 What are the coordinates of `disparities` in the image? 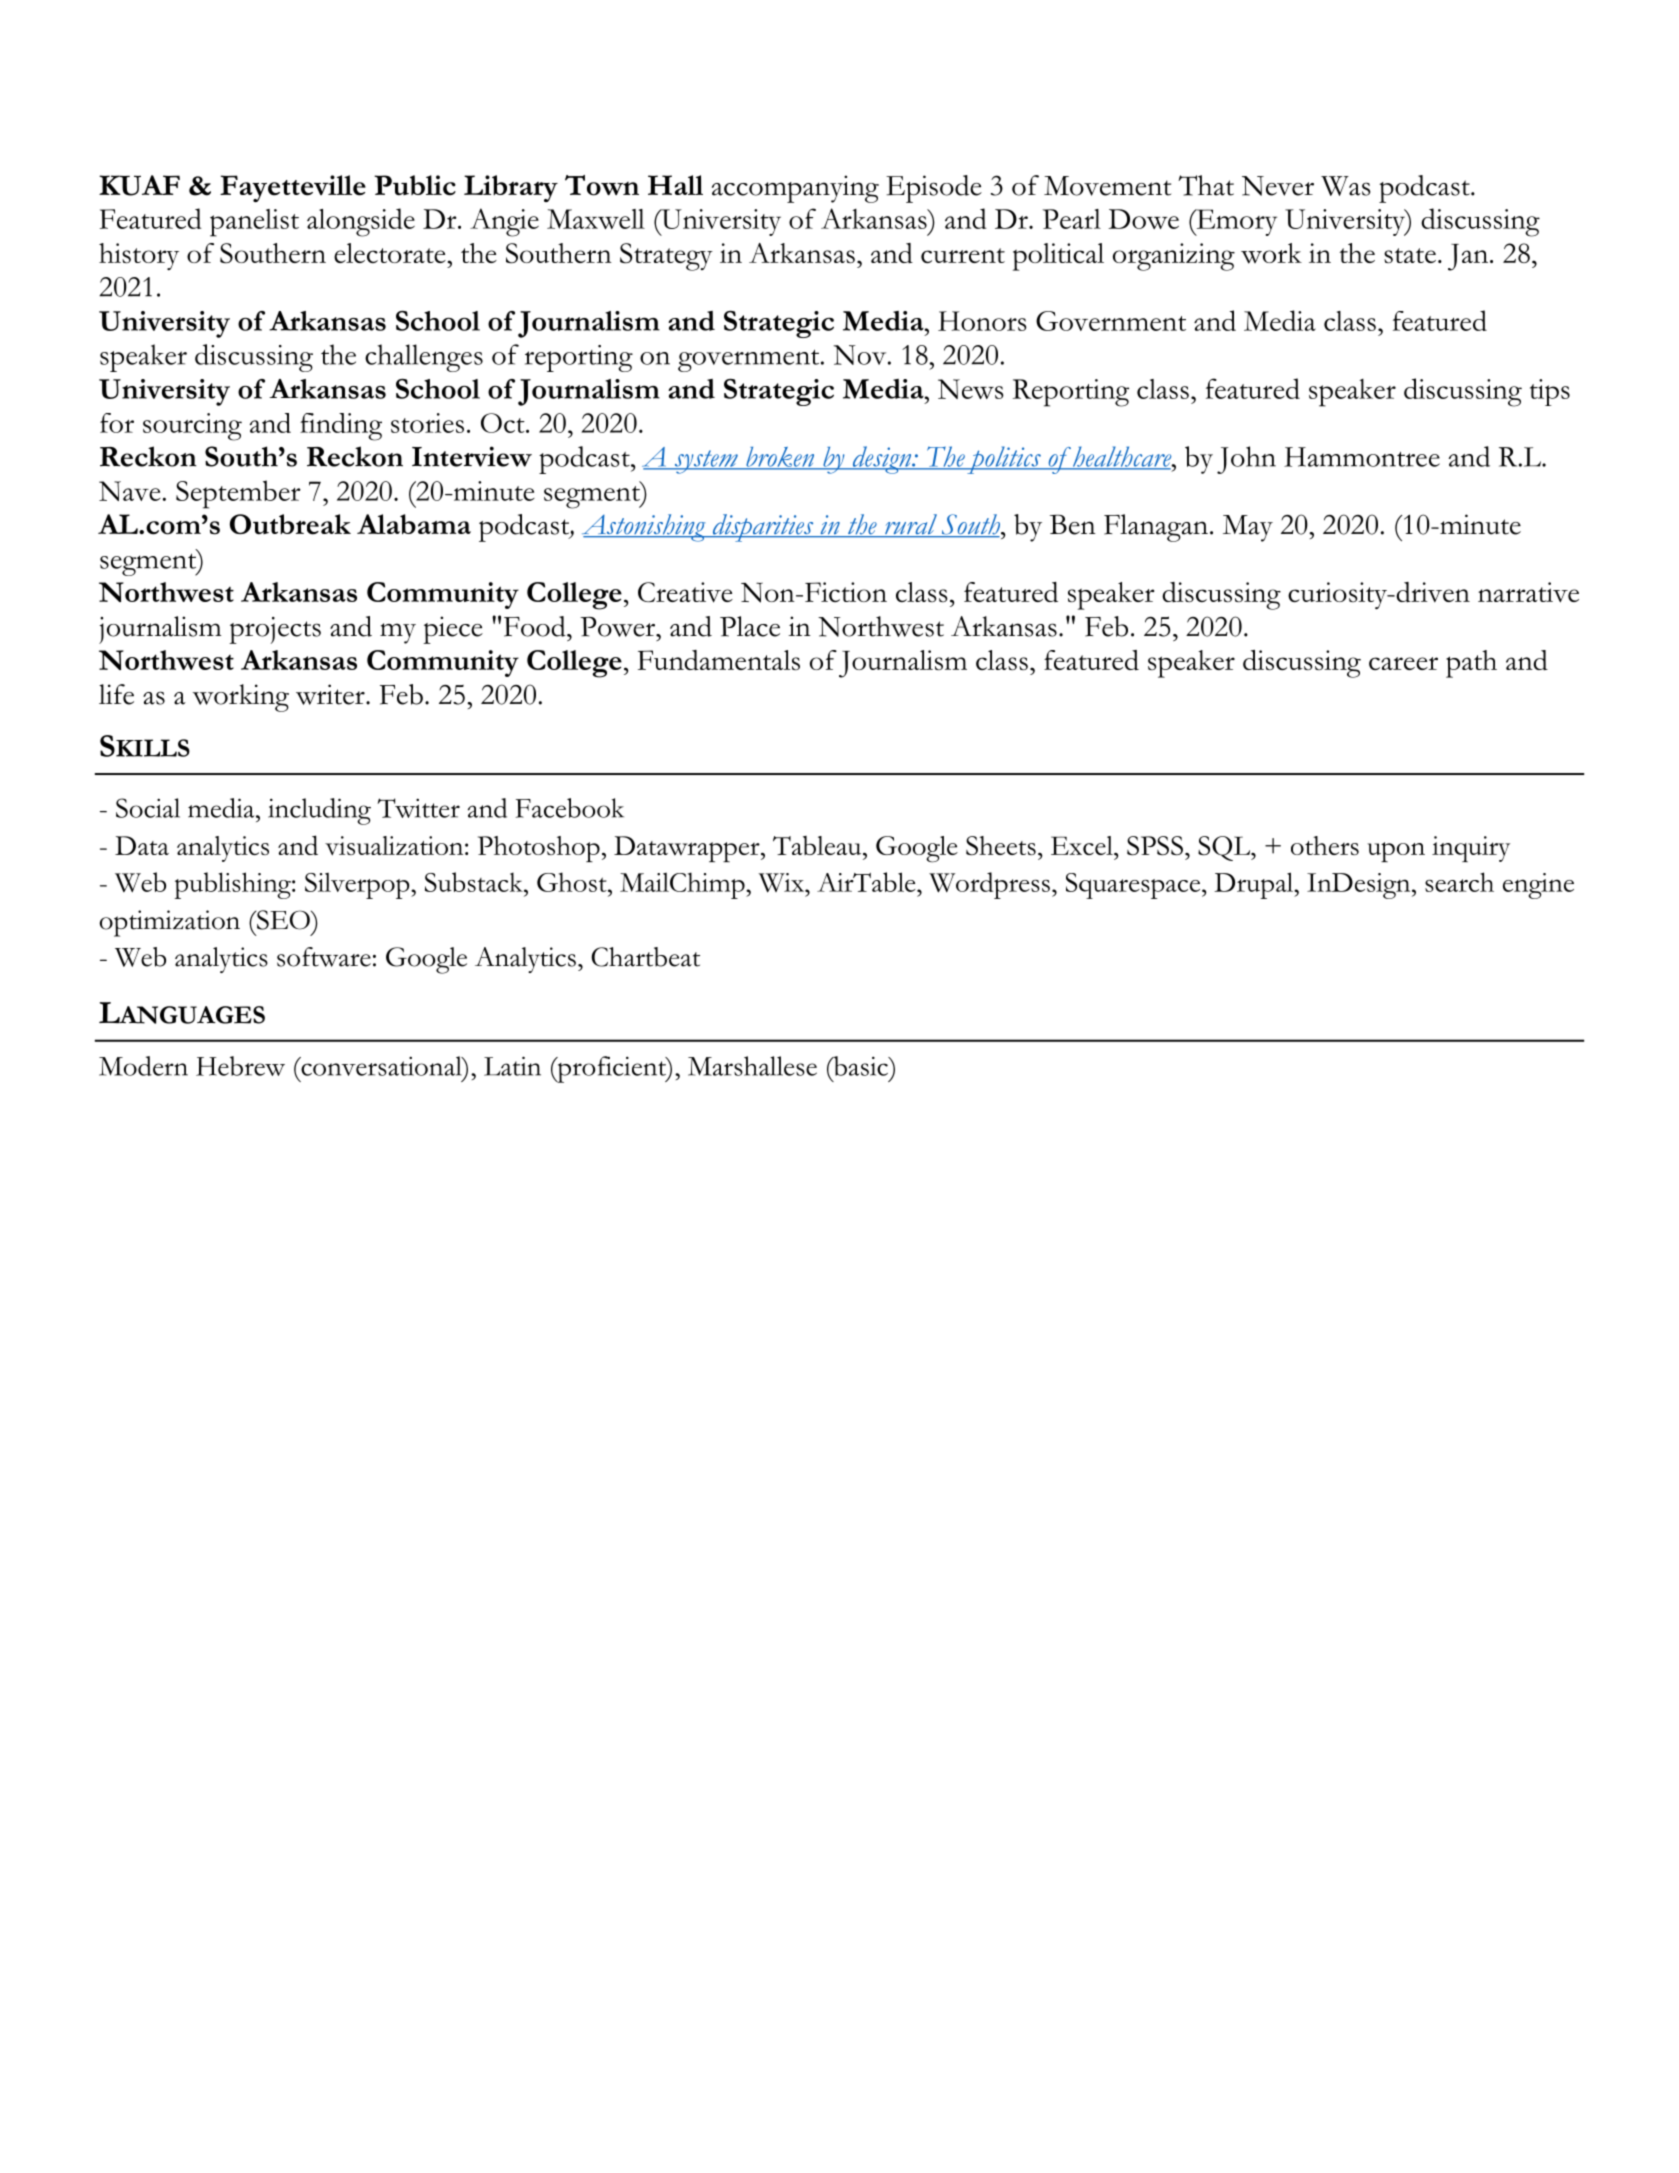 It's located at (763, 528).
